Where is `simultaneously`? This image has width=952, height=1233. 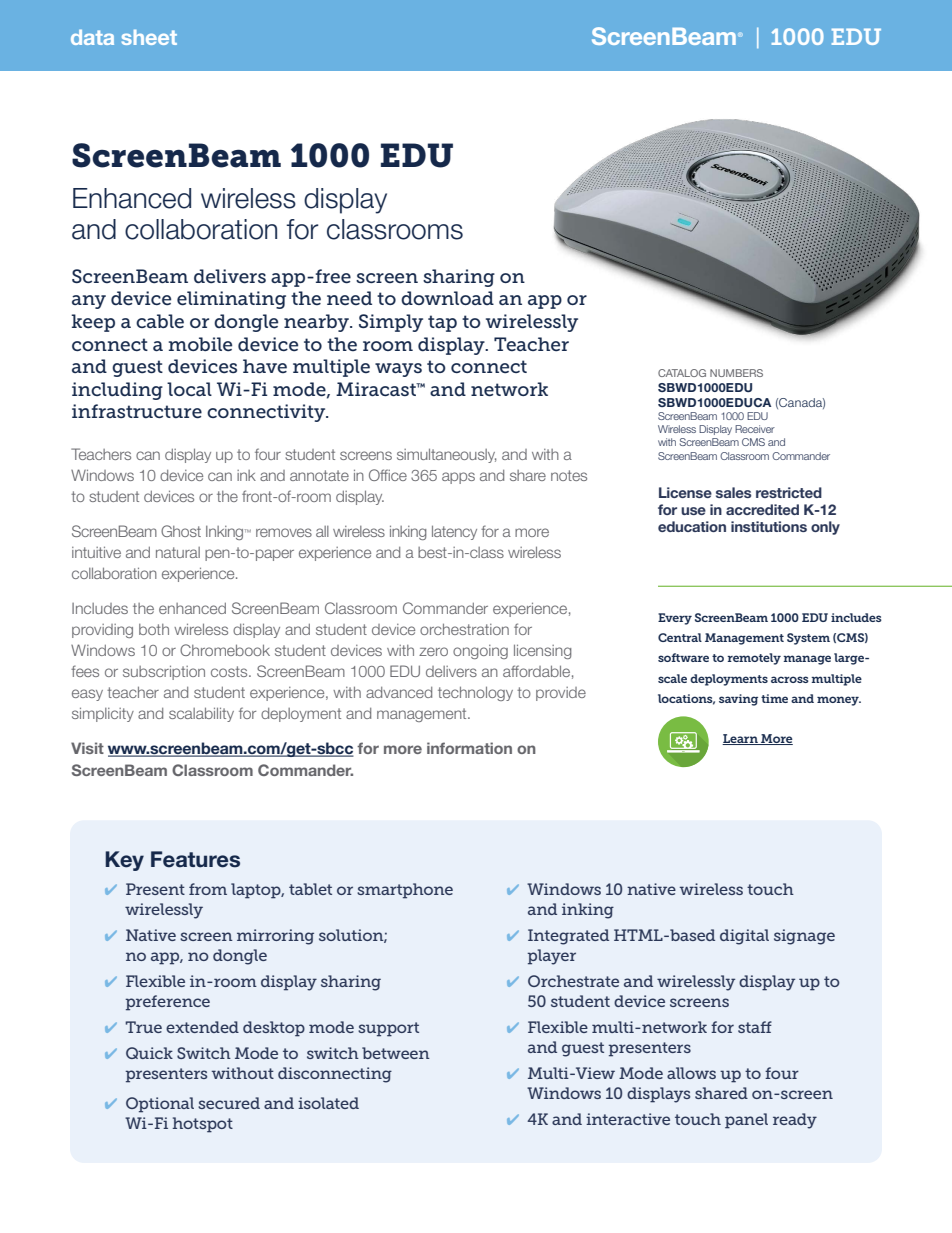
simultaneously is located at coordinates (446, 455).
